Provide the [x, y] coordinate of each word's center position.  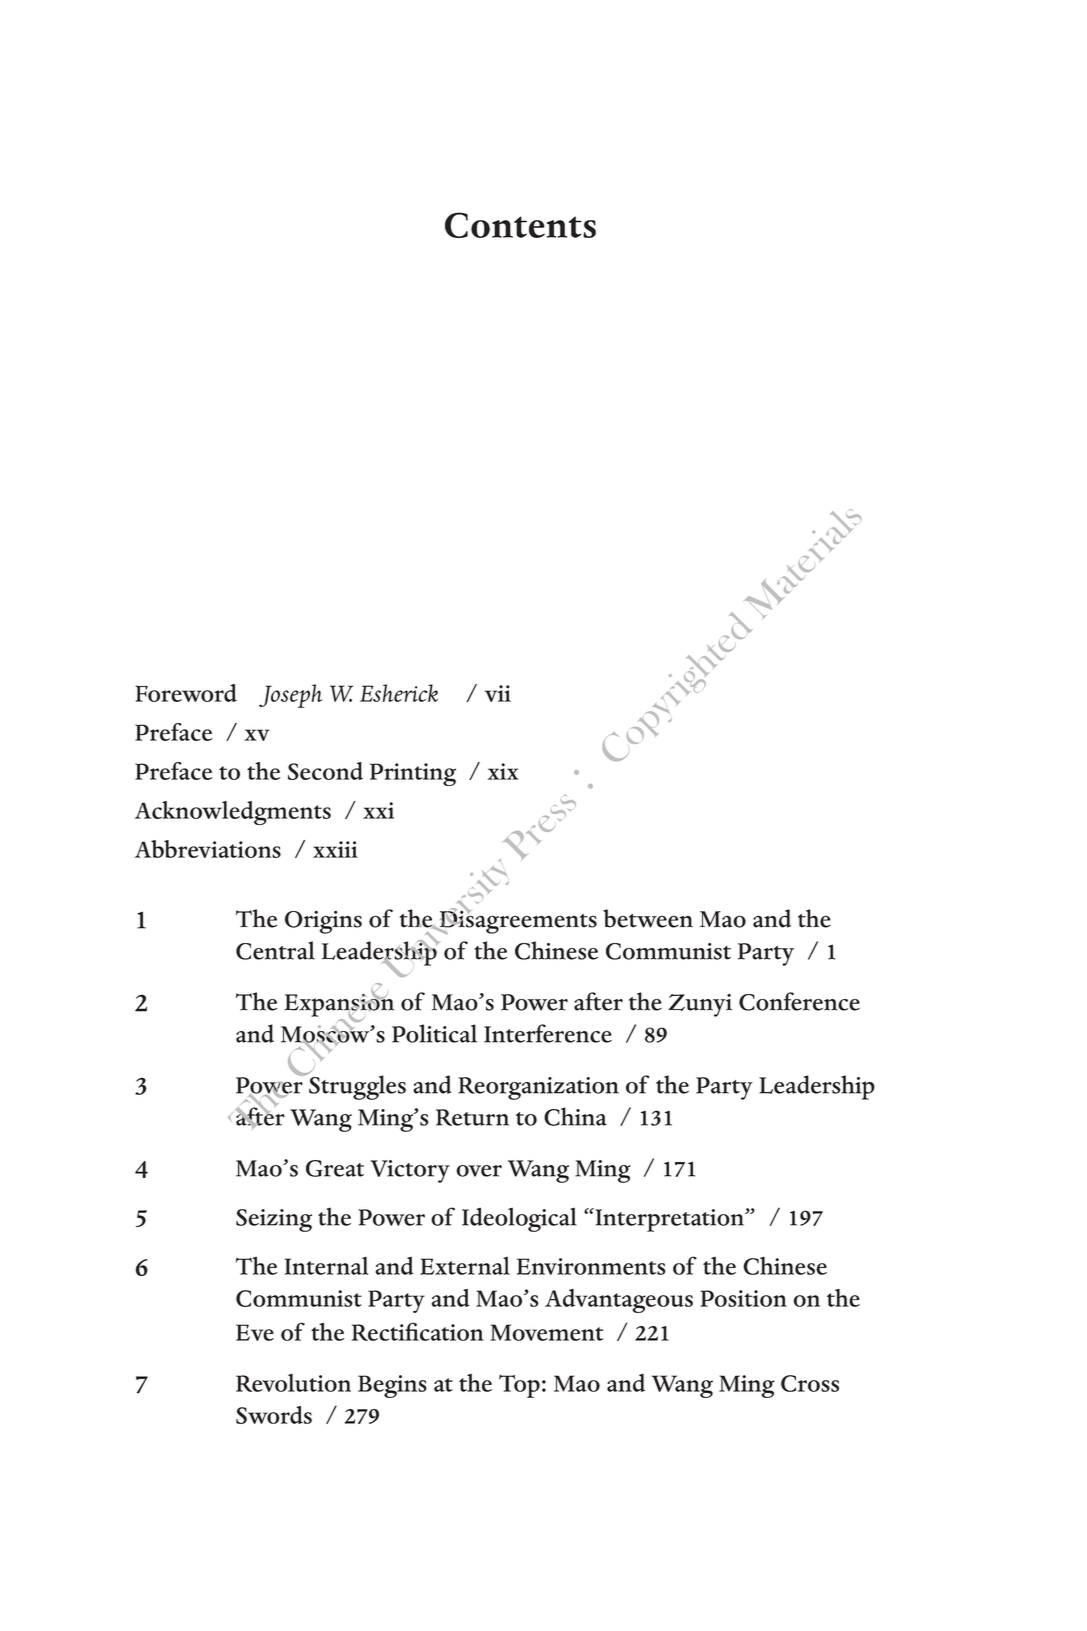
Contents [520, 225]
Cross [810, 1383]
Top [519, 1386]
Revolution [293, 1383]
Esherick [399, 693]
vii [498, 693]
